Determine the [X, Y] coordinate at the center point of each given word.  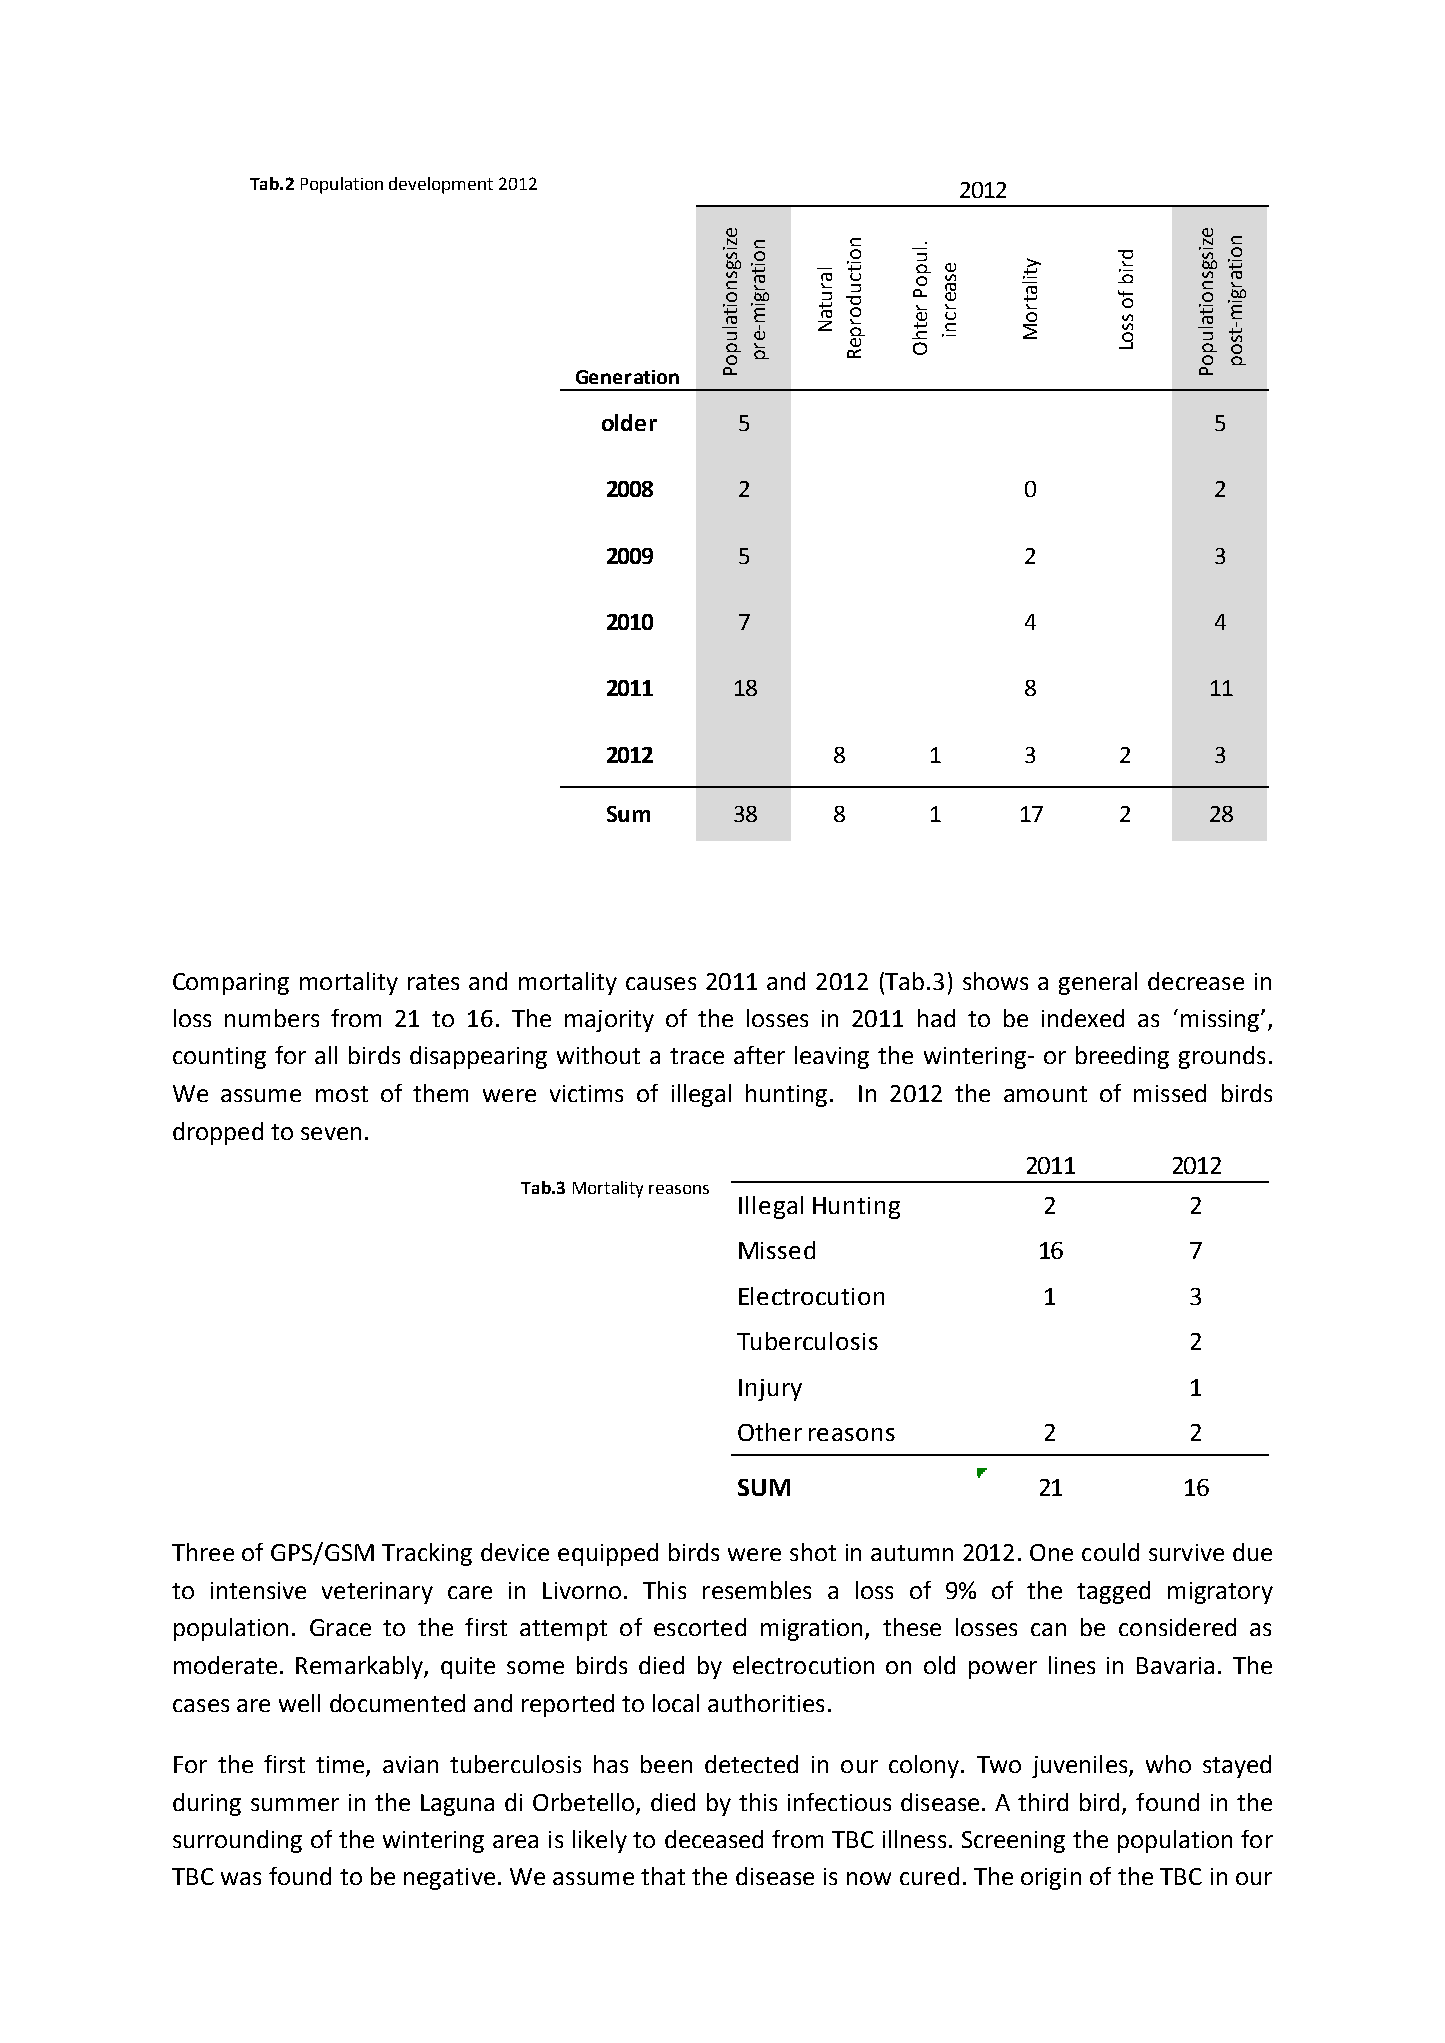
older [629, 422]
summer [295, 1804]
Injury [770, 1390]
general [1098, 983]
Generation [627, 377]
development [441, 185]
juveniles [1081, 1766]
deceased [714, 1839]
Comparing [231, 984]
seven [331, 1133]
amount [1045, 1094]
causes [661, 983]
